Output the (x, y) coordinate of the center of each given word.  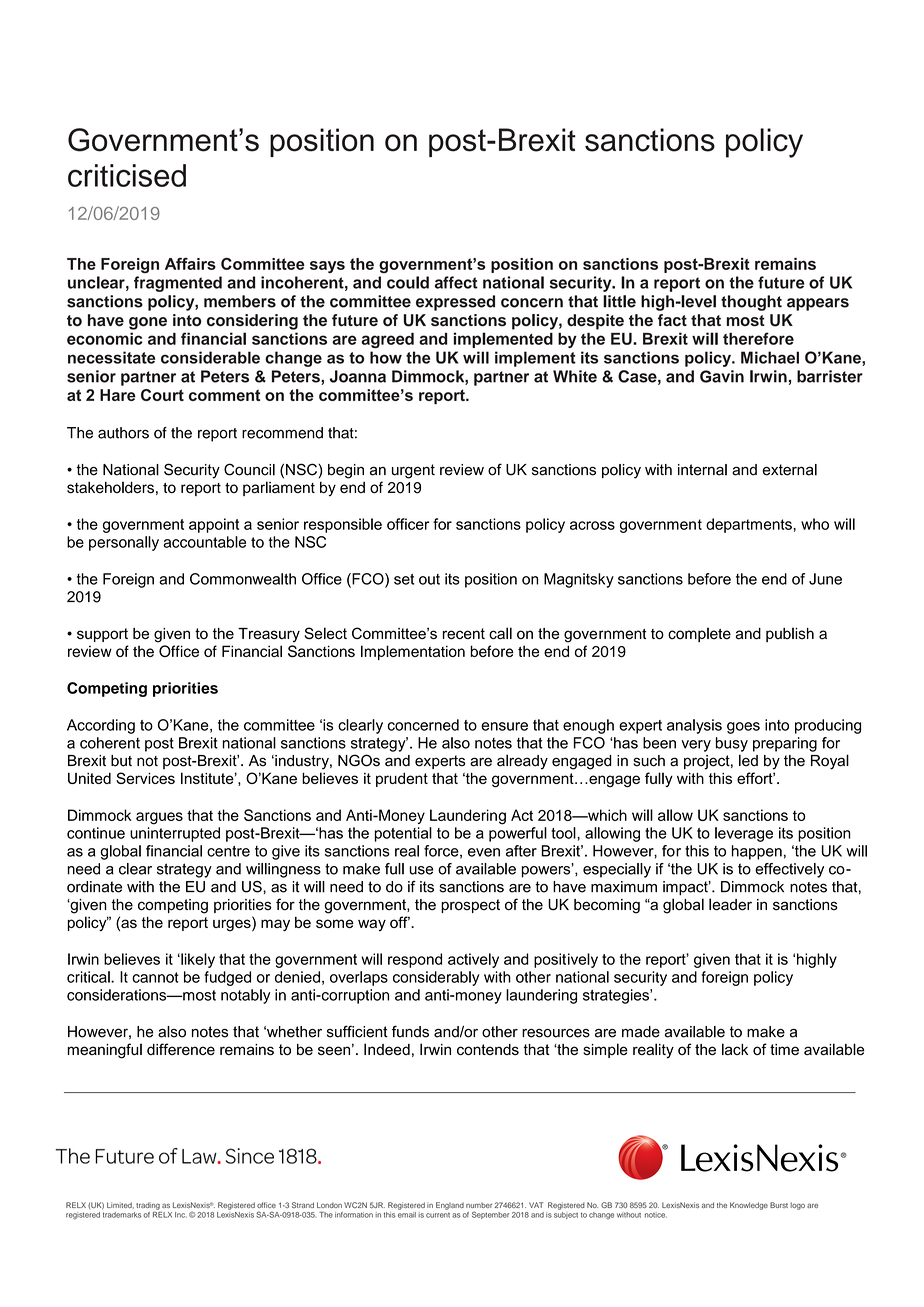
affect (456, 282)
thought (751, 303)
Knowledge (749, 1206)
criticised (127, 175)
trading (148, 1206)
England (450, 1206)
